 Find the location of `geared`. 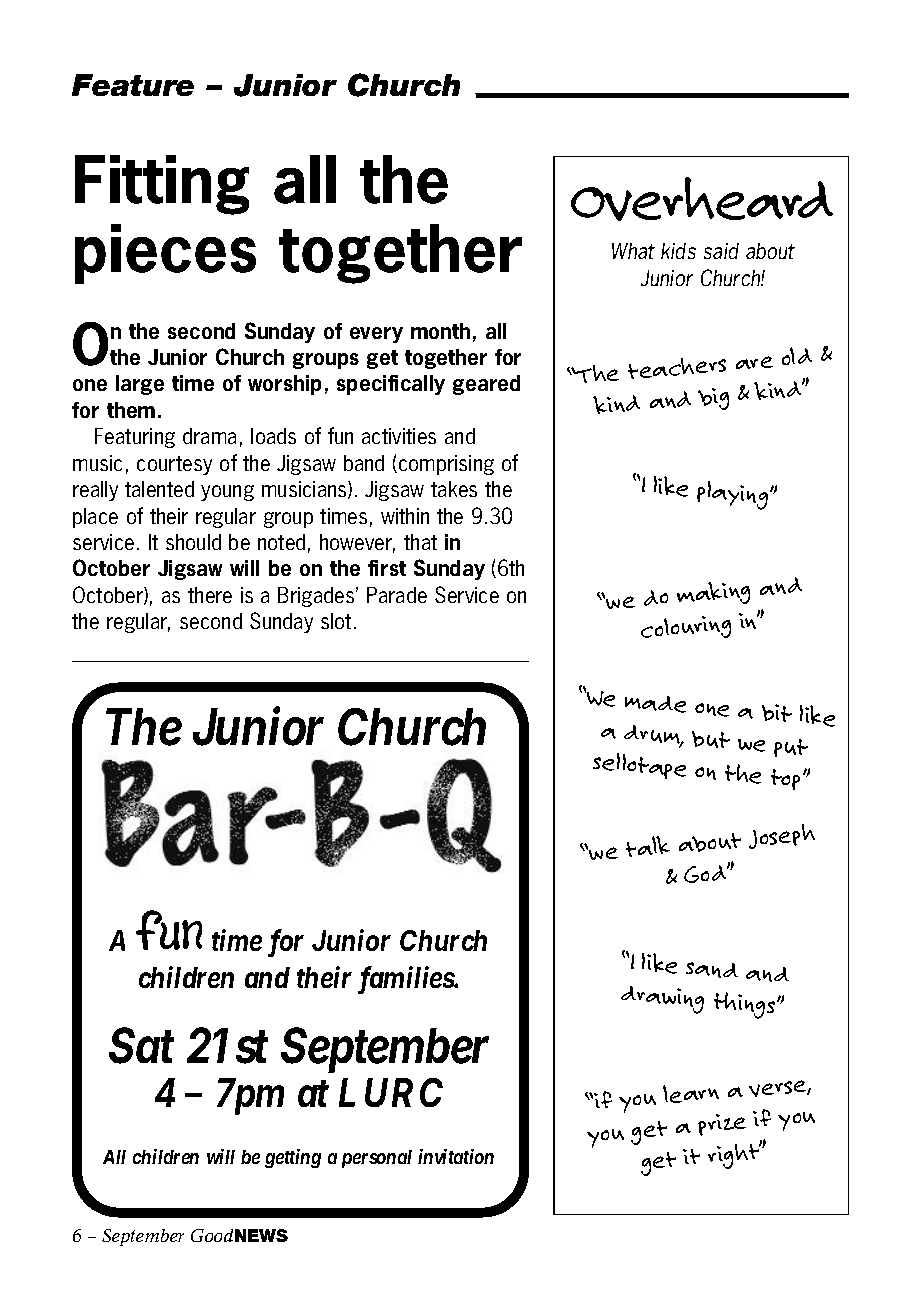

geared is located at coordinates (486, 385).
